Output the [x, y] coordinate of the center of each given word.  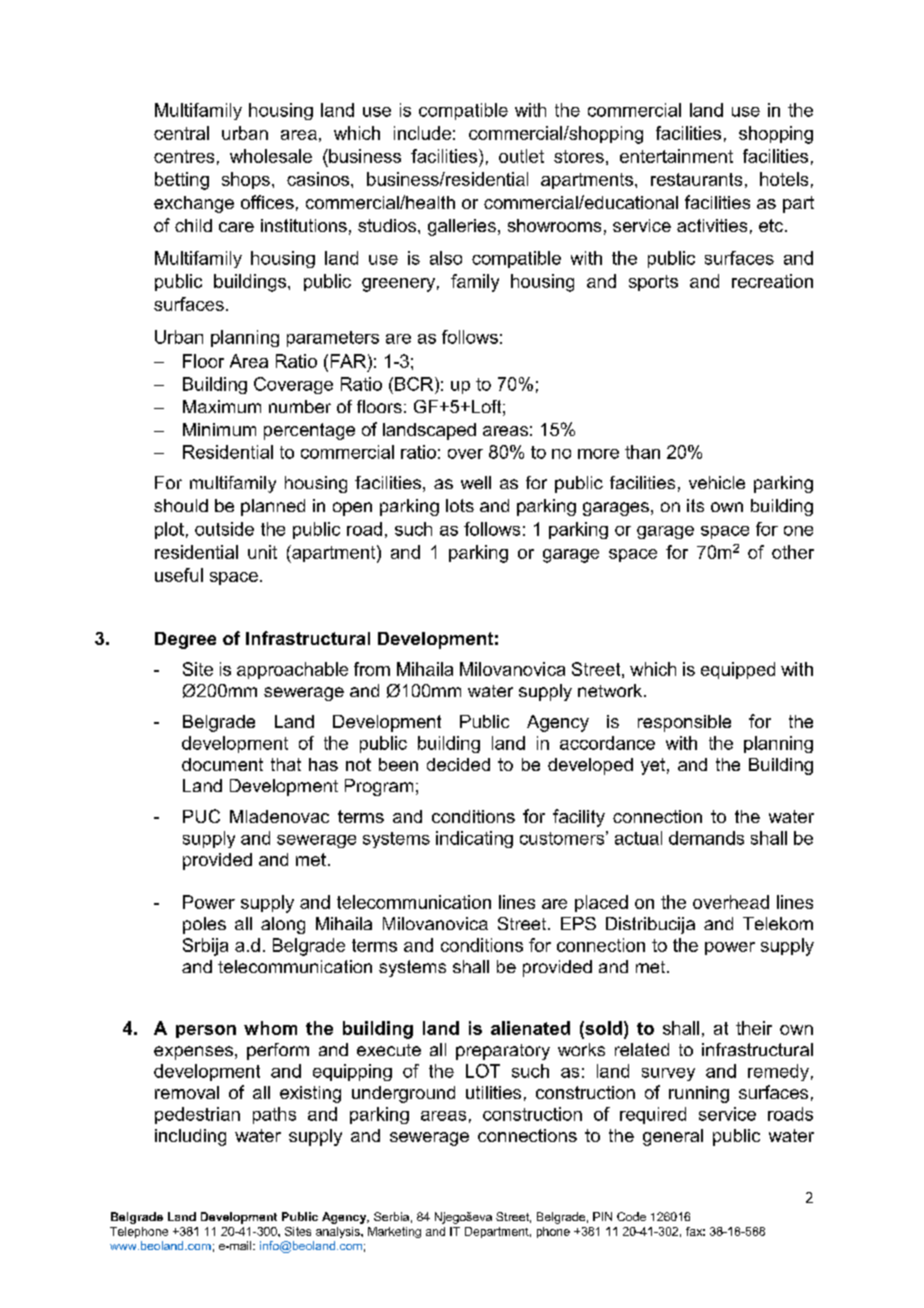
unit [262, 552]
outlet [521, 156]
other [793, 552]
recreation [772, 281]
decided [458, 764]
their [754, 1028]
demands [706, 838]
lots [460, 505]
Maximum [222, 406]
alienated [530, 1028]
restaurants [696, 179]
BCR [415, 384]
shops [246, 180]
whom [270, 1028]
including [190, 1137]
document [222, 764]
